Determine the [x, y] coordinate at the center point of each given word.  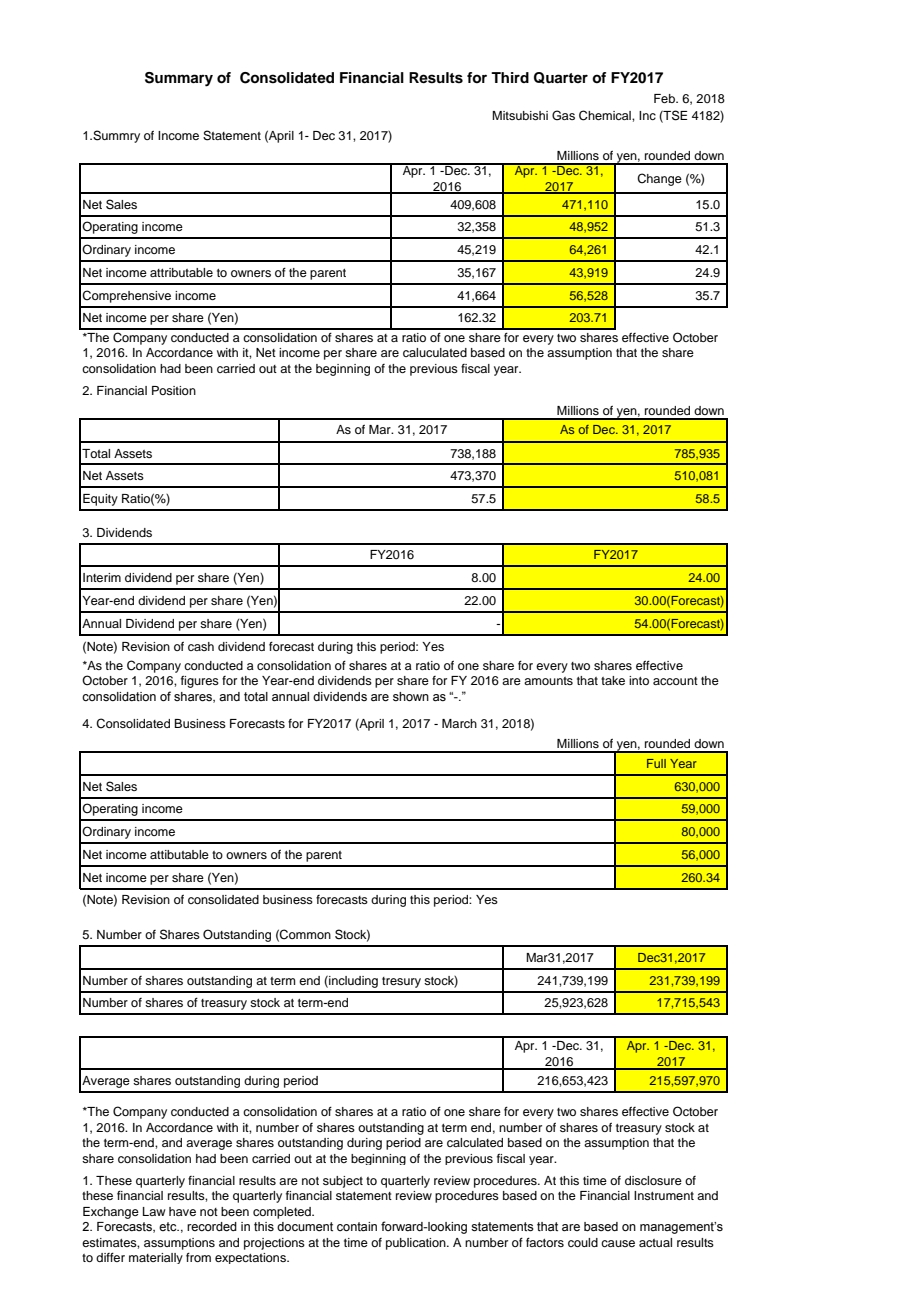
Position [174, 390]
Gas [563, 115]
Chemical [606, 115]
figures [200, 682]
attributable [181, 272]
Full [656, 763]
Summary [179, 79]
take [613, 680]
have [182, 1211]
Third [510, 77]
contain [357, 1227]
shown [411, 696]
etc [169, 1227]
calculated [475, 1142]
